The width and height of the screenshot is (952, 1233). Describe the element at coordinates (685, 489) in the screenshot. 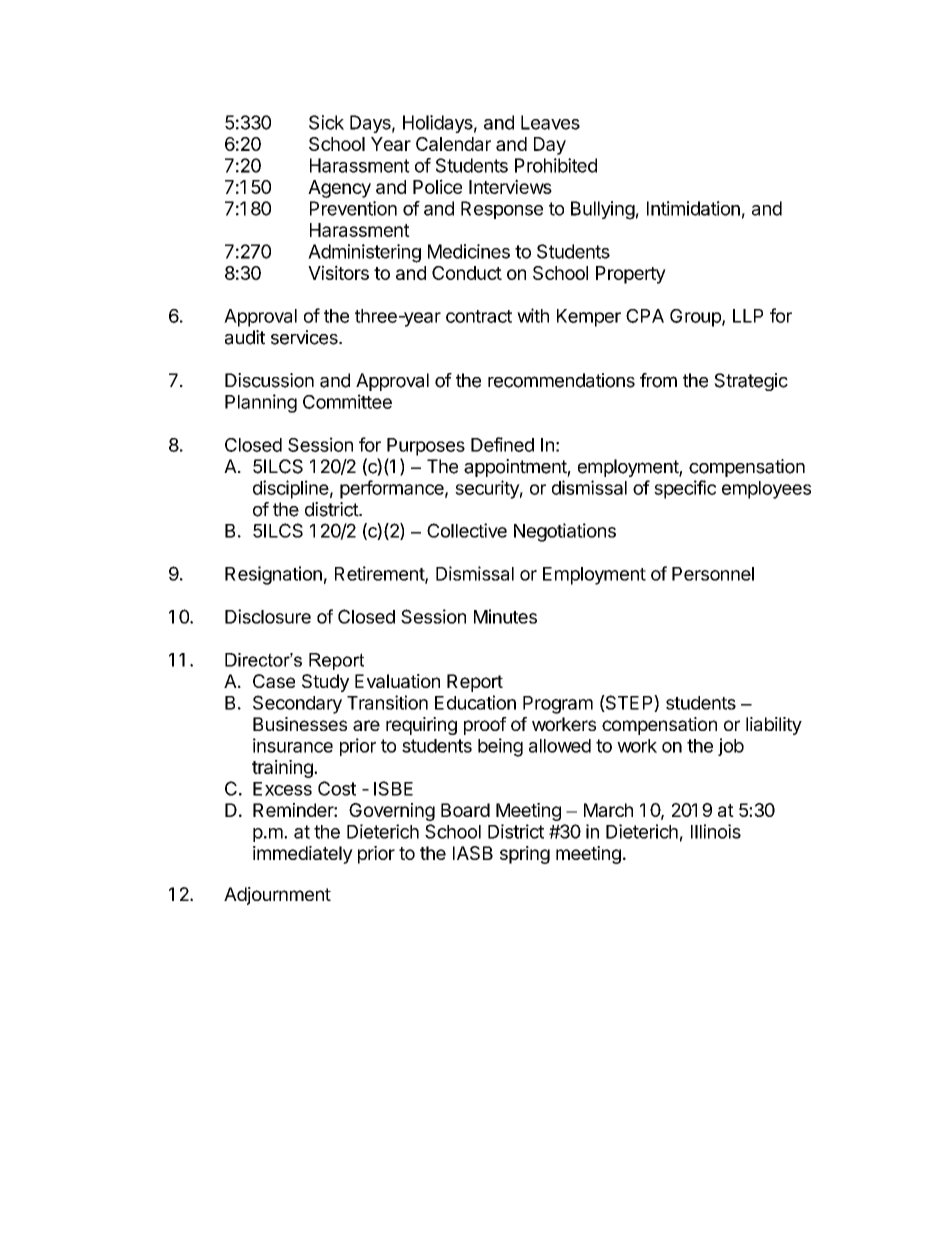

I see `specific` at that location.
